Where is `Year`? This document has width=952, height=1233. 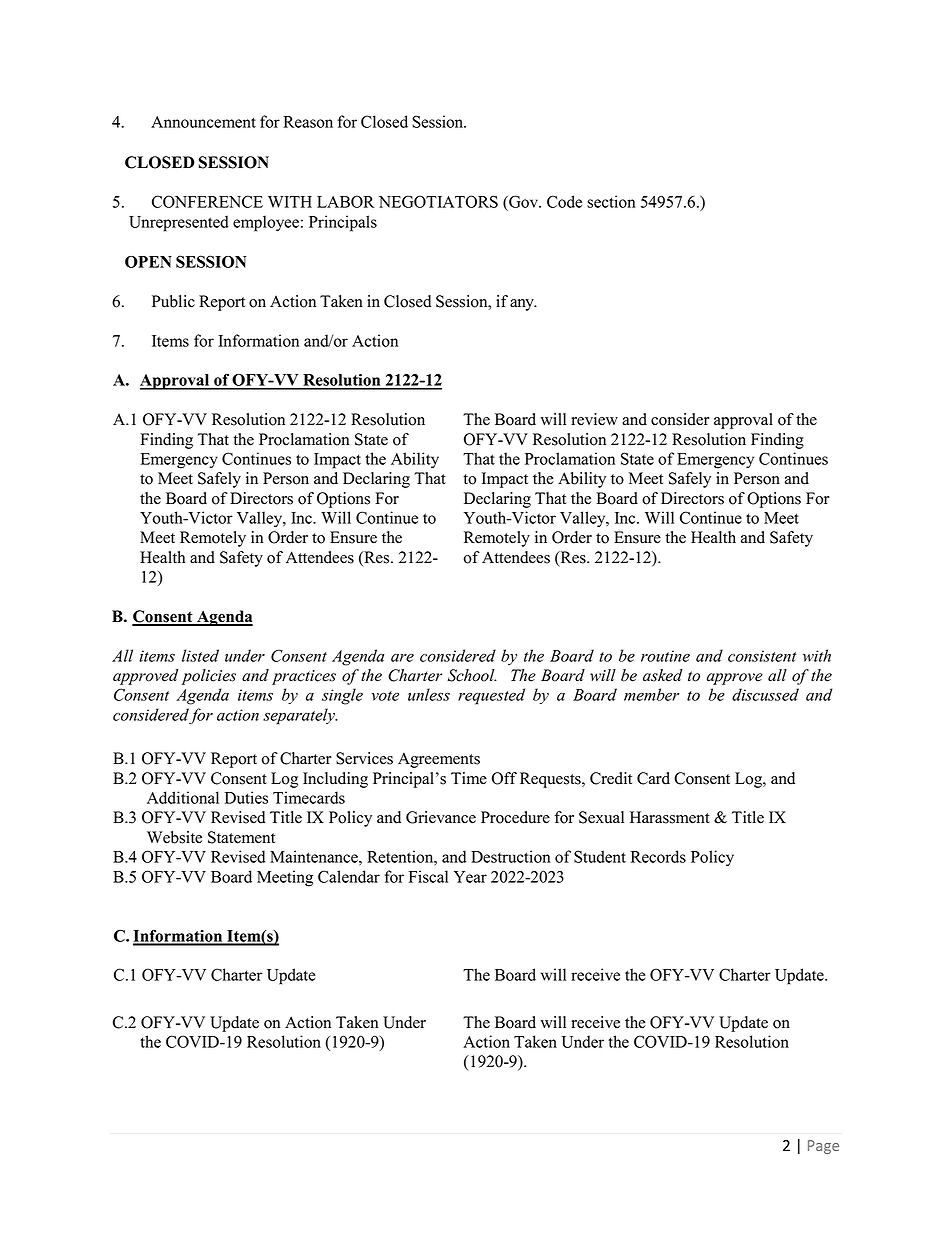 Year is located at coordinates (470, 877).
